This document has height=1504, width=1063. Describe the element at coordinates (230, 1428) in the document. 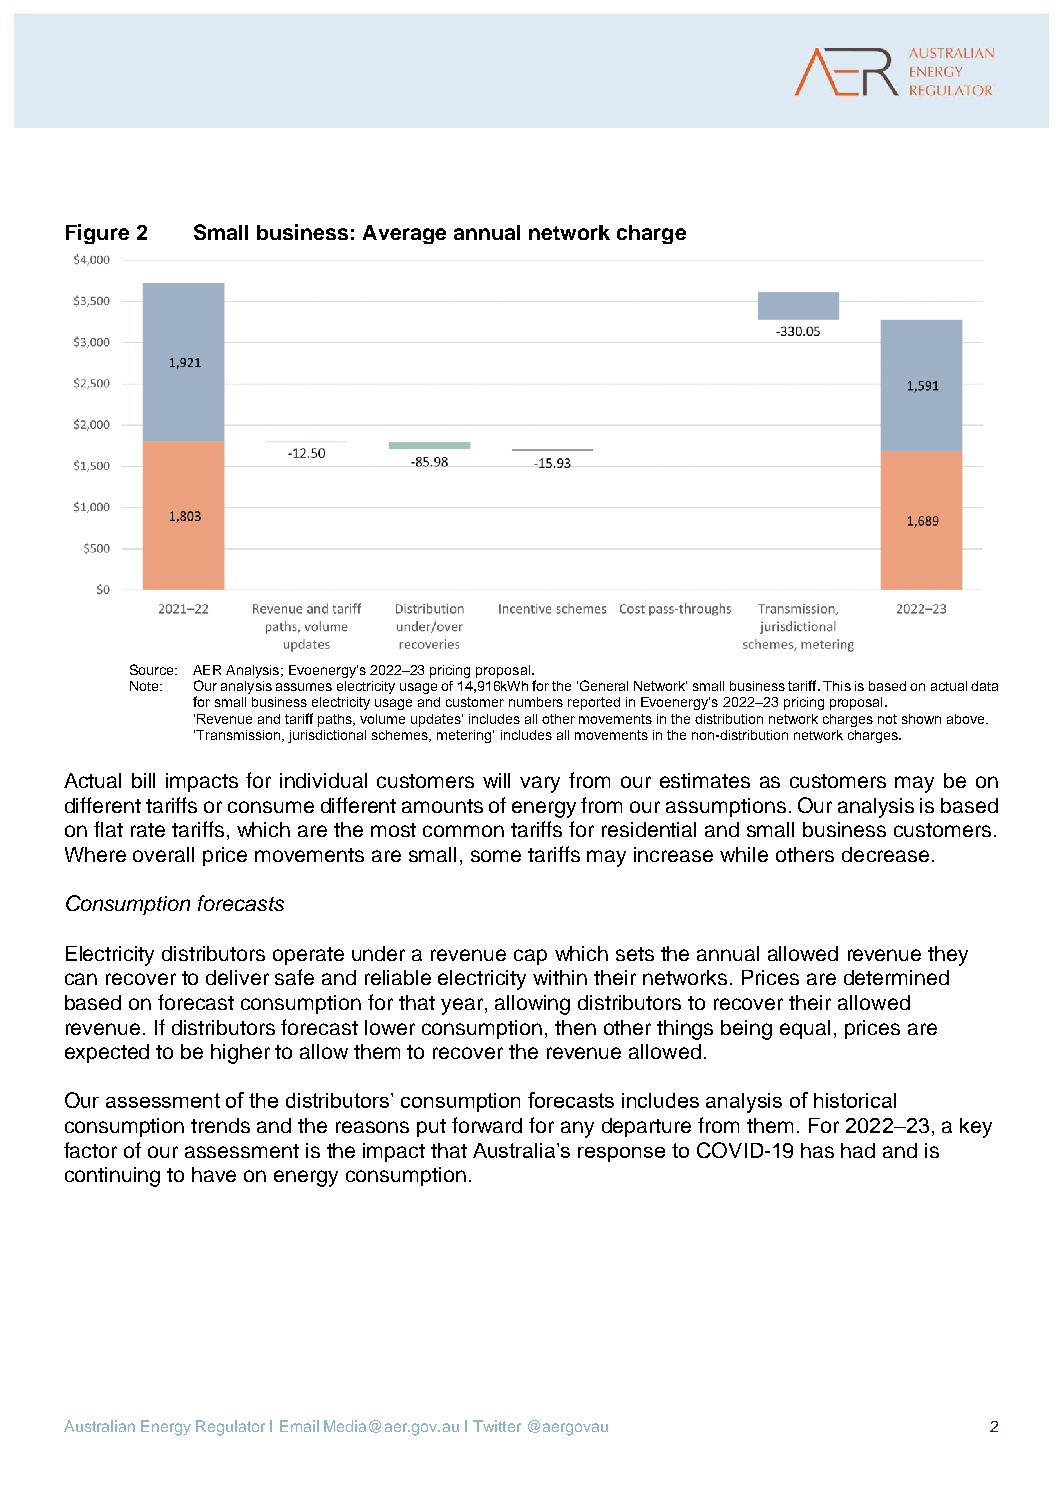

I see `Regulator` at that location.
